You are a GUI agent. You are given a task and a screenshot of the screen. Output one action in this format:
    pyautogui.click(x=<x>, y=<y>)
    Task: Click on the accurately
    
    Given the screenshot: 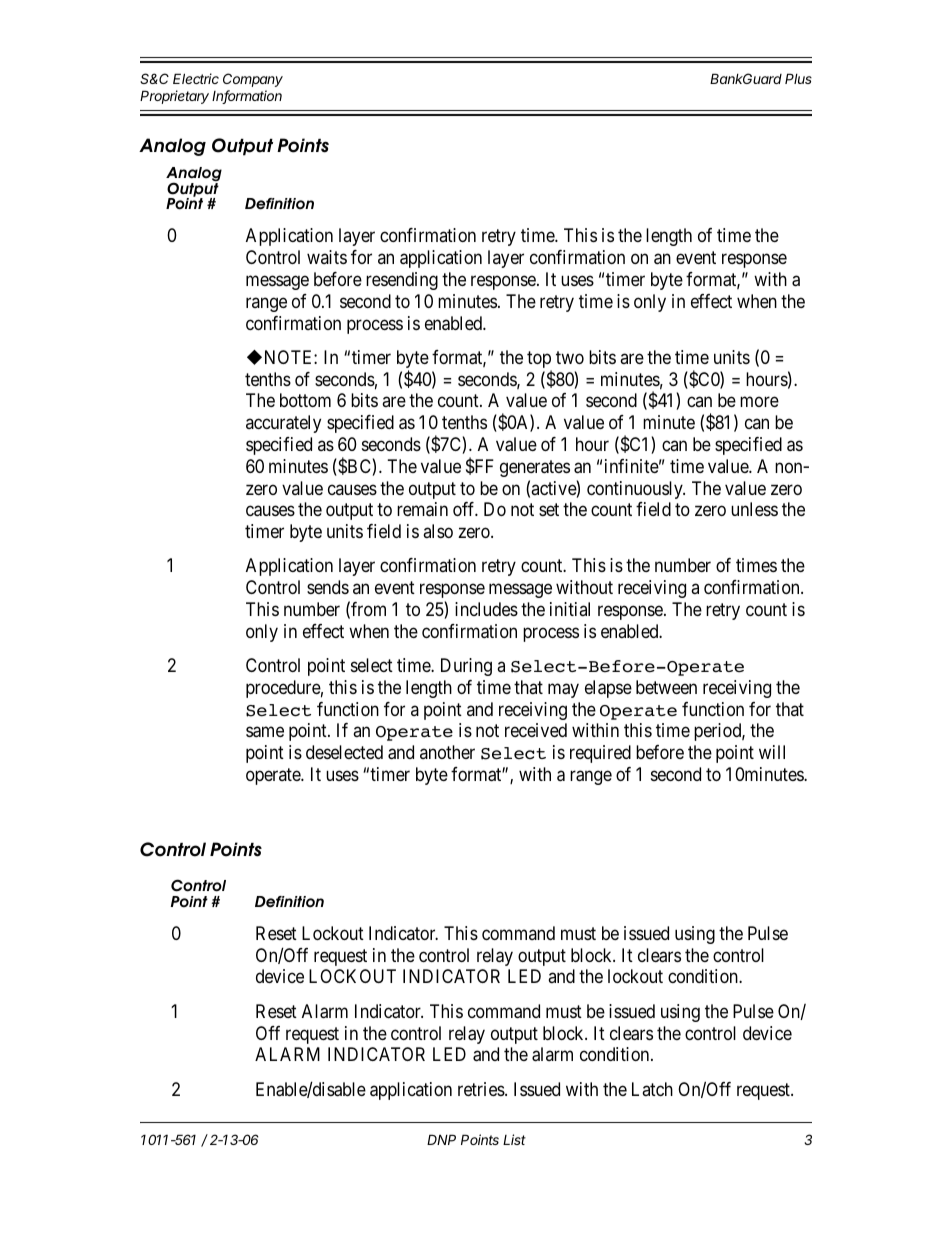 What is the action you would take?
    pyautogui.click(x=283, y=424)
